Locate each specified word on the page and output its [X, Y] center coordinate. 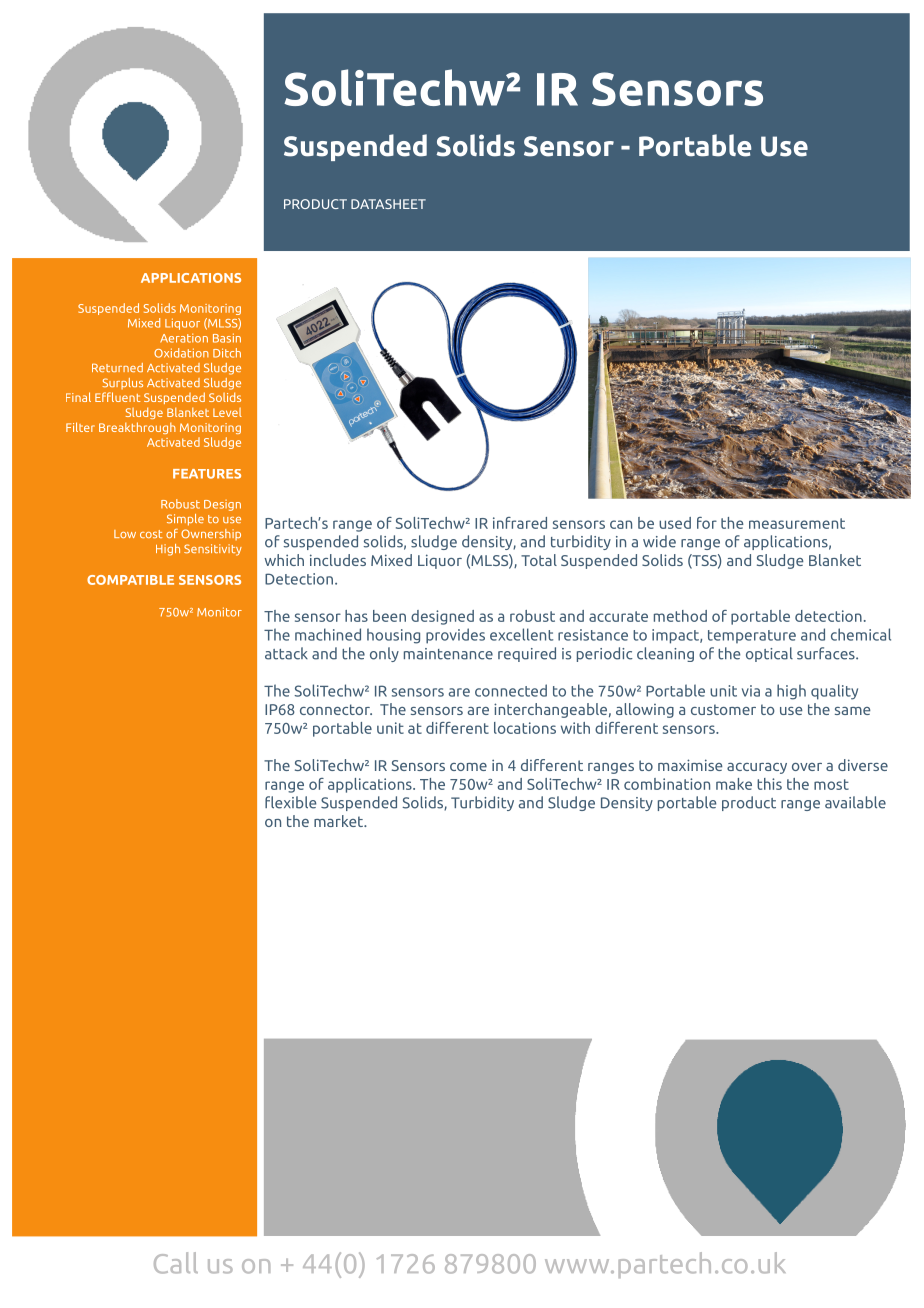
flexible [290, 802]
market [340, 821]
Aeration [184, 338]
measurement [797, 523]
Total [539, 560]
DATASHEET [388, 204]
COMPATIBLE [130, 580]
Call [176, 1263]
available [855, 802]
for [707, 523]
